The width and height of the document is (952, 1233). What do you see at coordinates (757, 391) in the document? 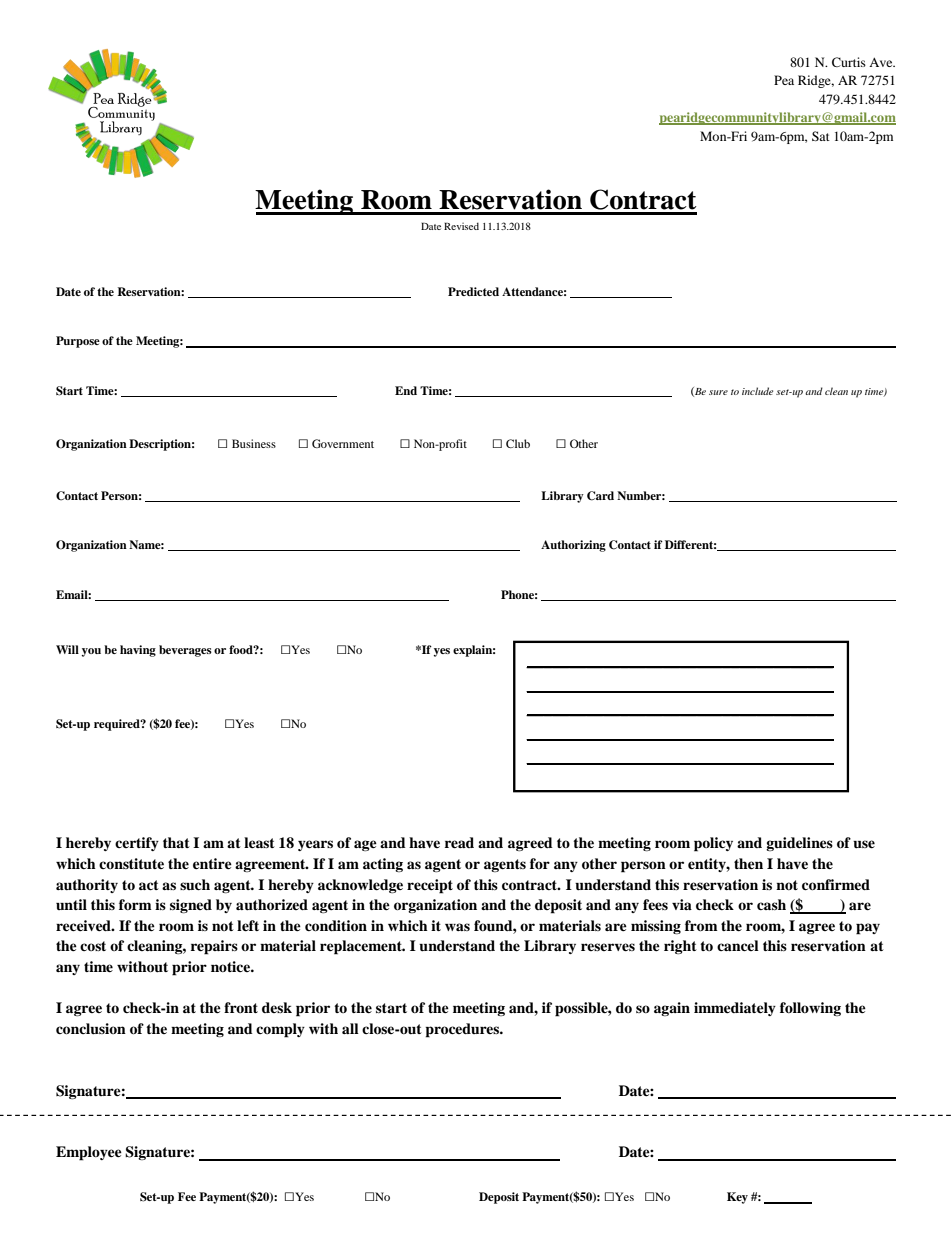
I see `include` at bounding box center [757, 391].
